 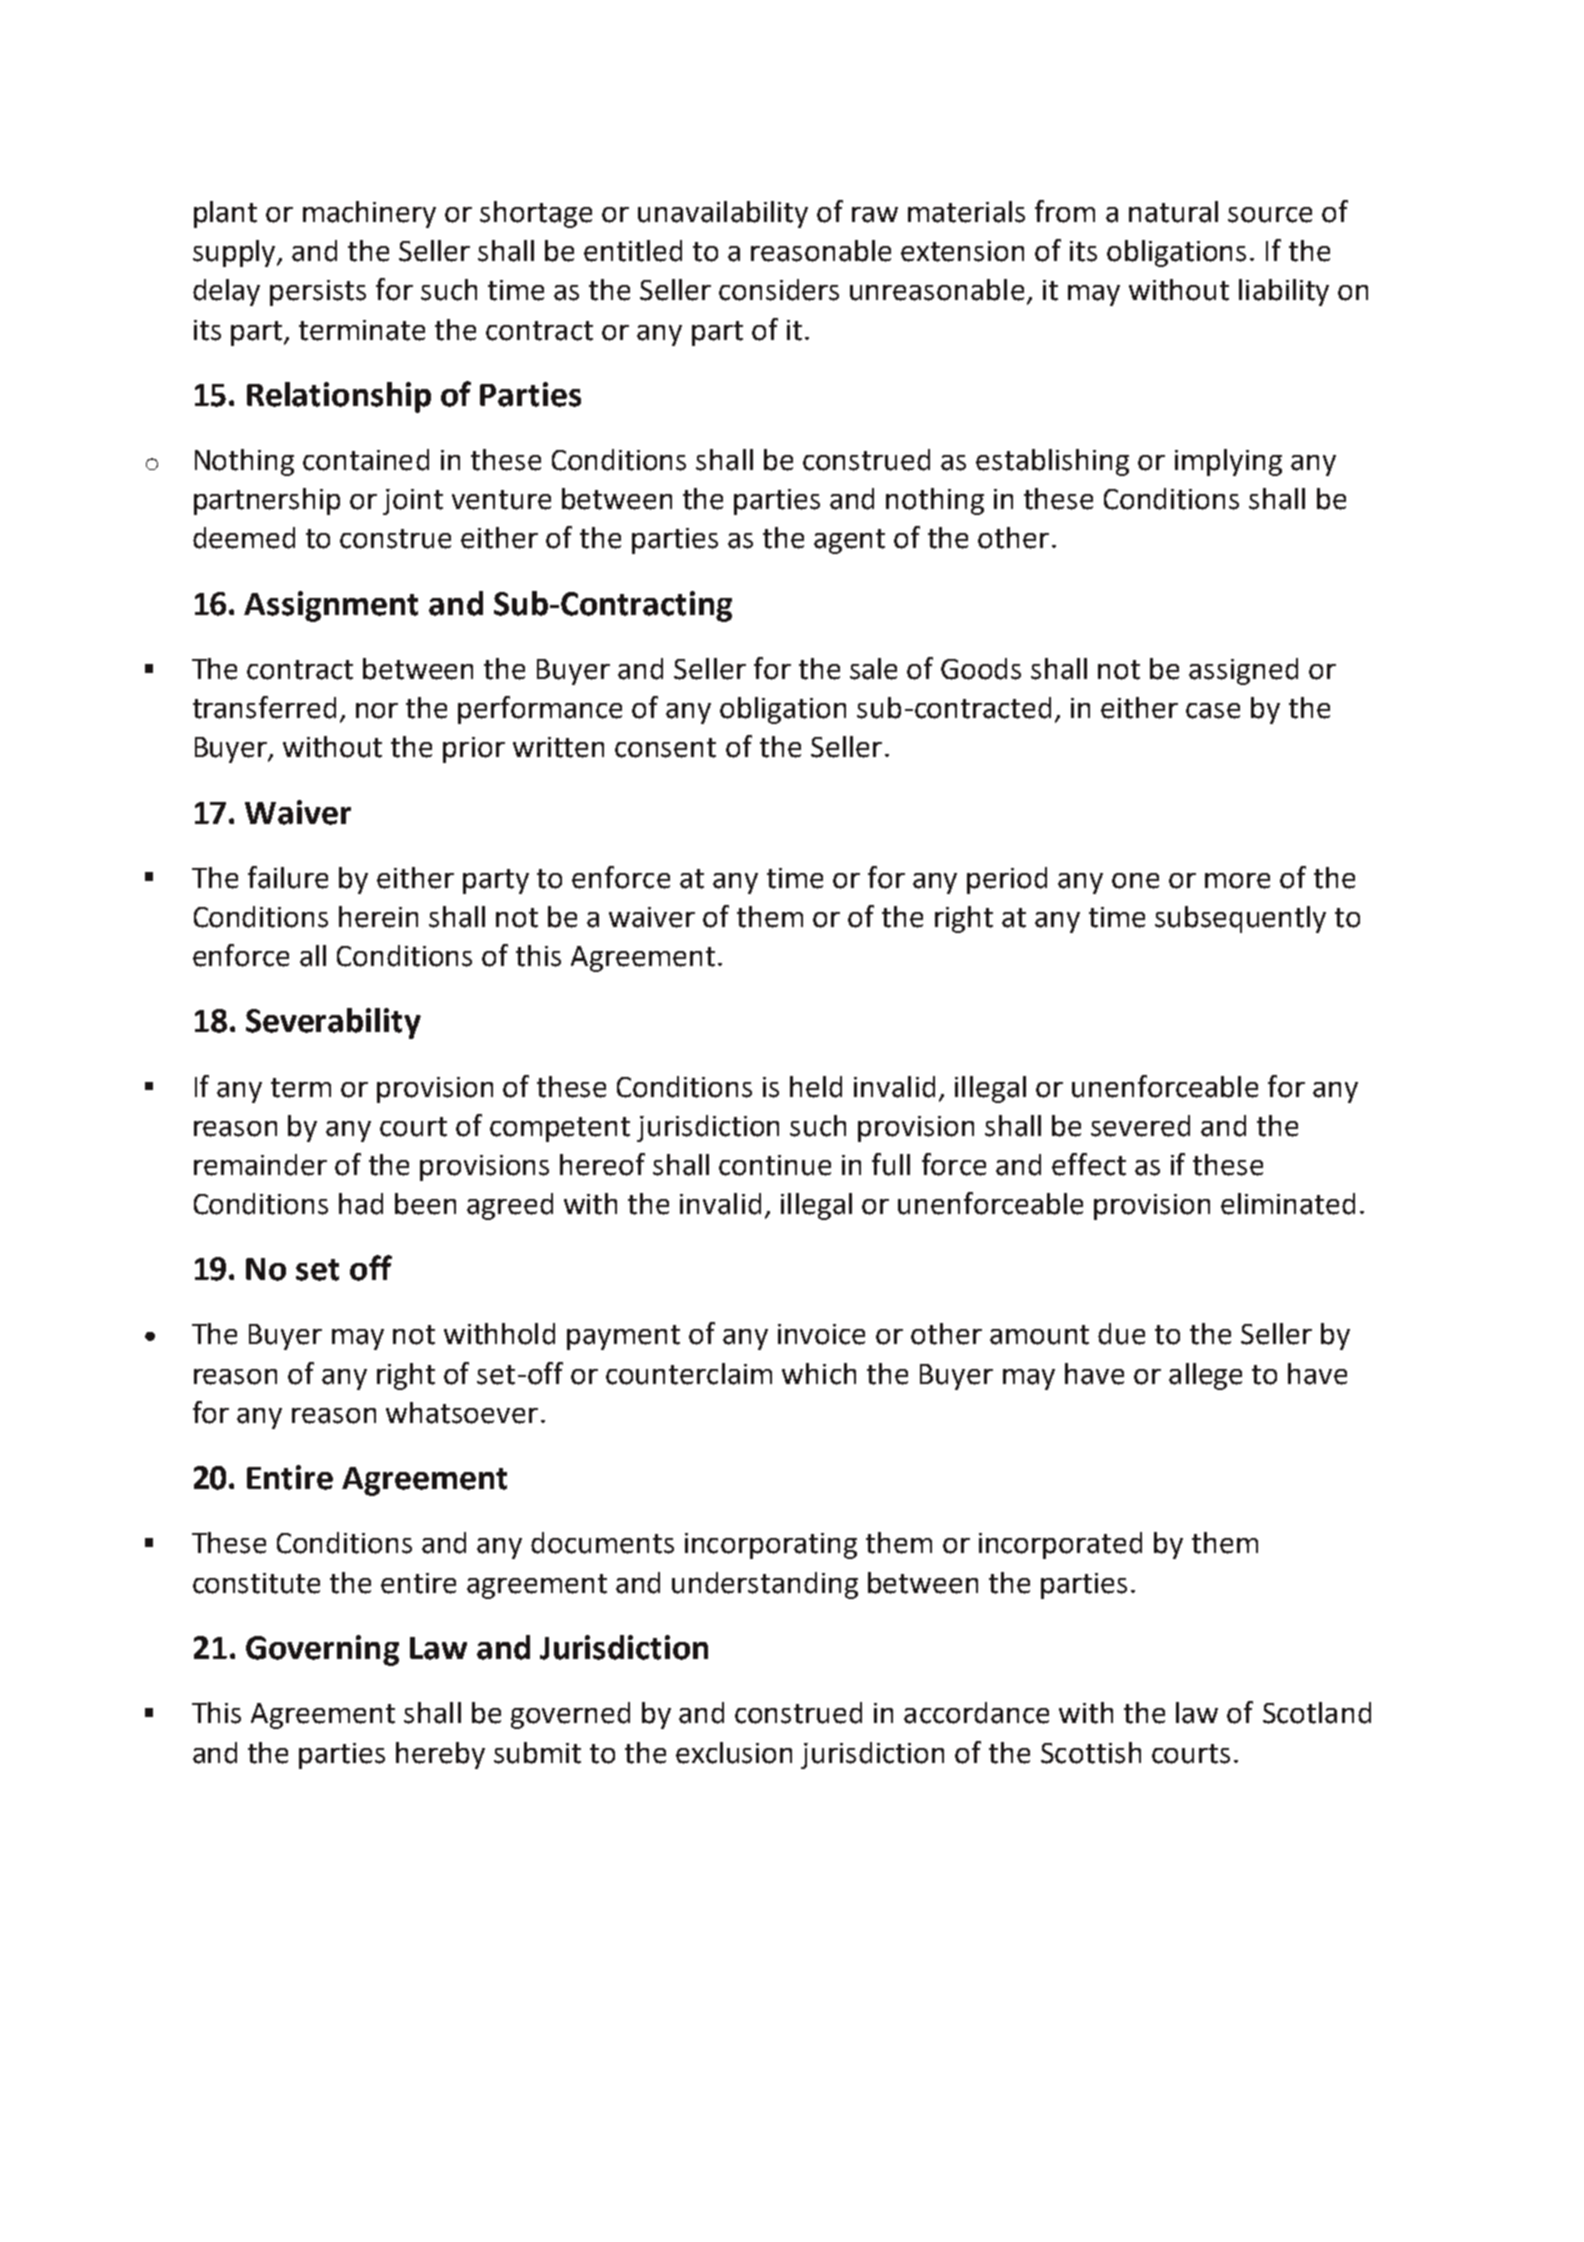 I want to click on Governing, so click(x=322, y=1650).
